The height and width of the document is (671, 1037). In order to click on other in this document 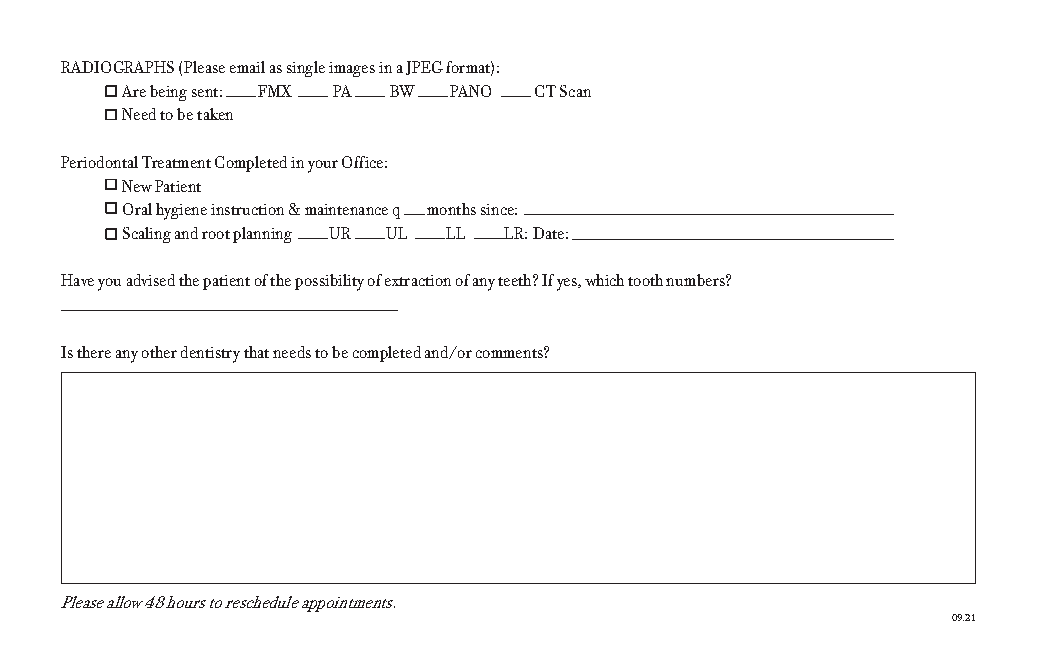, I will do `click(159, 352)`.
